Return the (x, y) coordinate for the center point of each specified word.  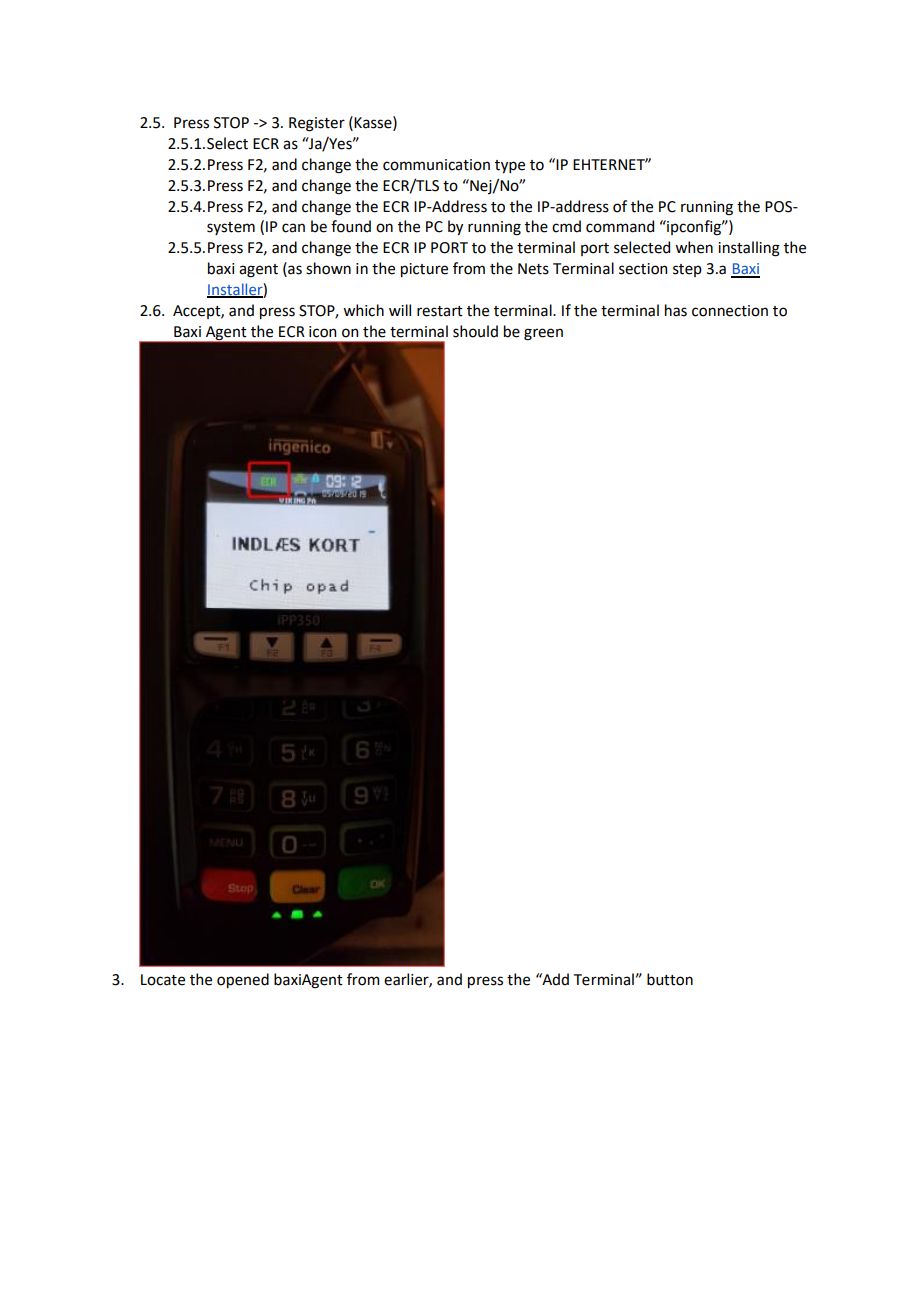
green (543, 334)
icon (322, 332)
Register (317, 124)
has (676, 310)
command (620, 226)
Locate (163, 980)
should (475, 331)
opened (243, 980)
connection (730, 311)
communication (436, 165)
